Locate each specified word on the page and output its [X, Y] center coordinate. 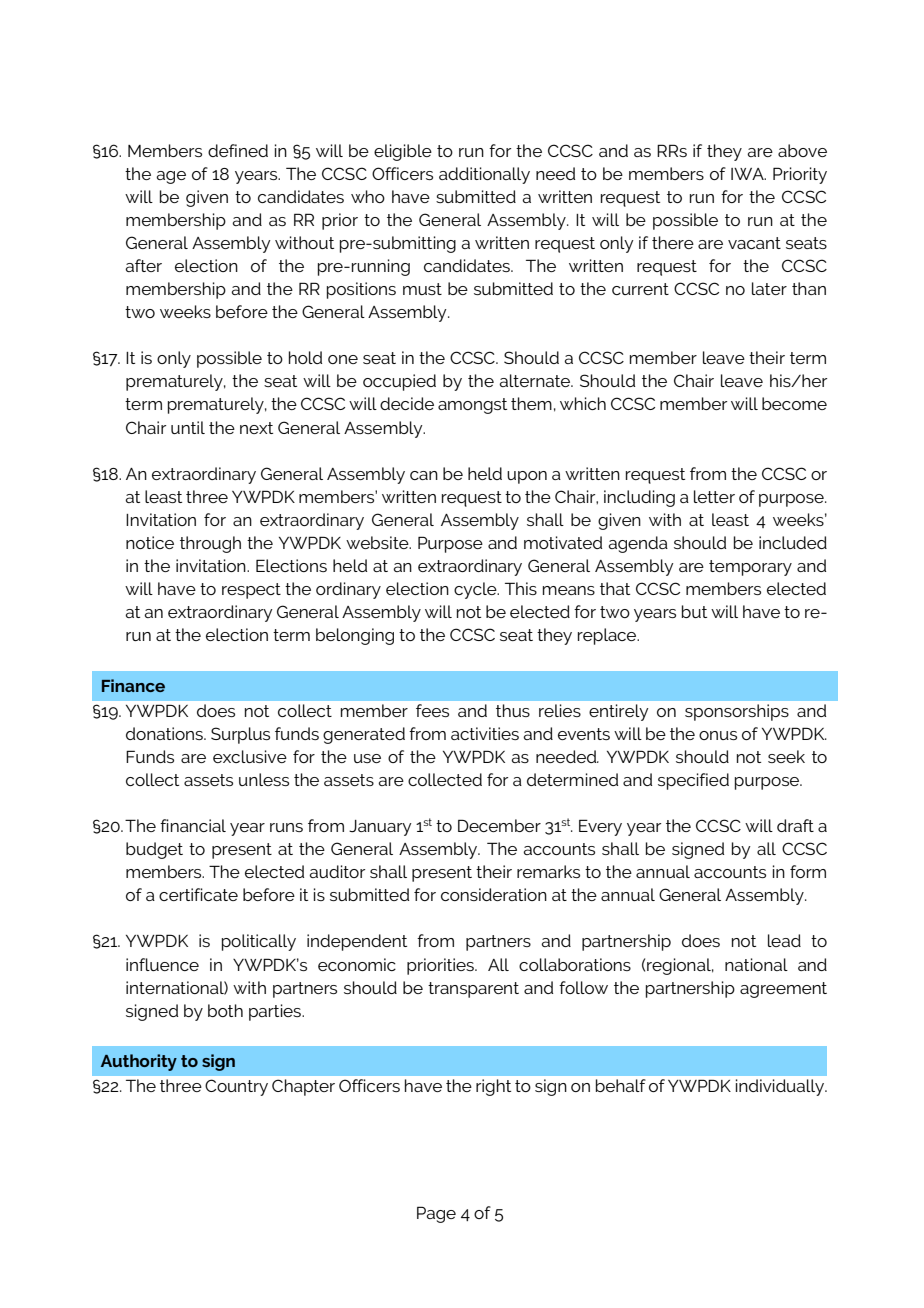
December [499, 825]
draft [795, 825]
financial [193, 825]
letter [714, 496]
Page [436, 1214]
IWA [748, 174]
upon [527, 477]
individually [781, 1087]
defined [238, 150]
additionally [484, 175]
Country [236, 1087]
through [210, 544]
